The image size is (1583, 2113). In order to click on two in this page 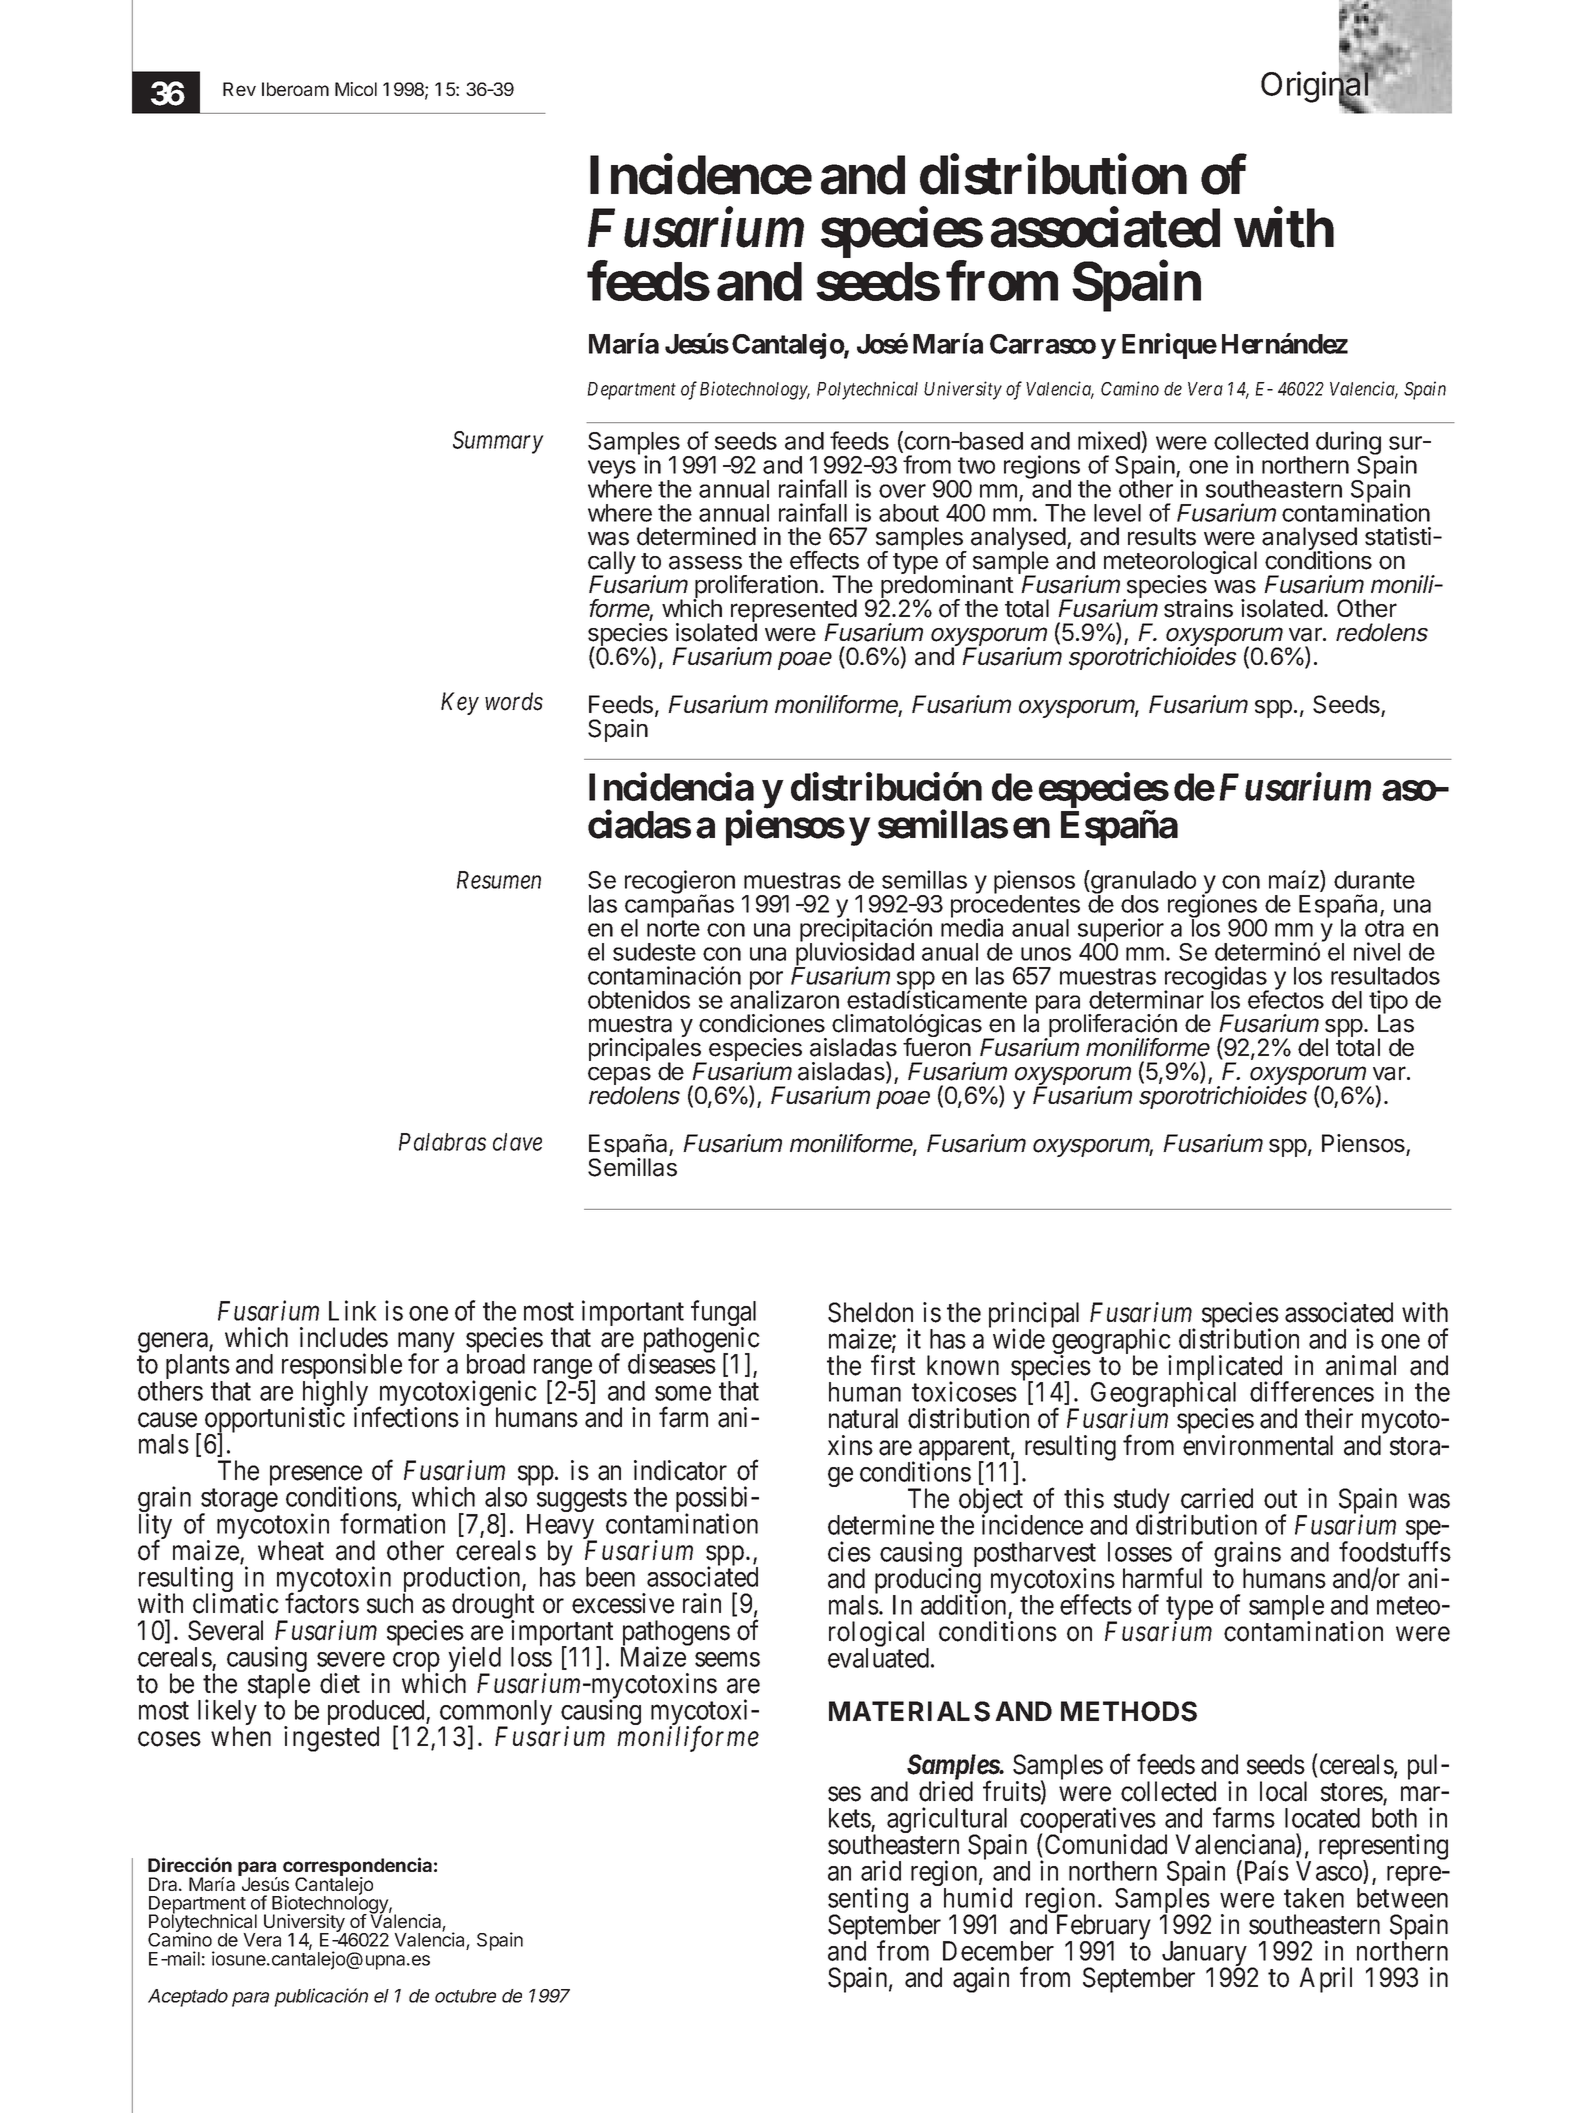, I will do `click(976, 465)`.
